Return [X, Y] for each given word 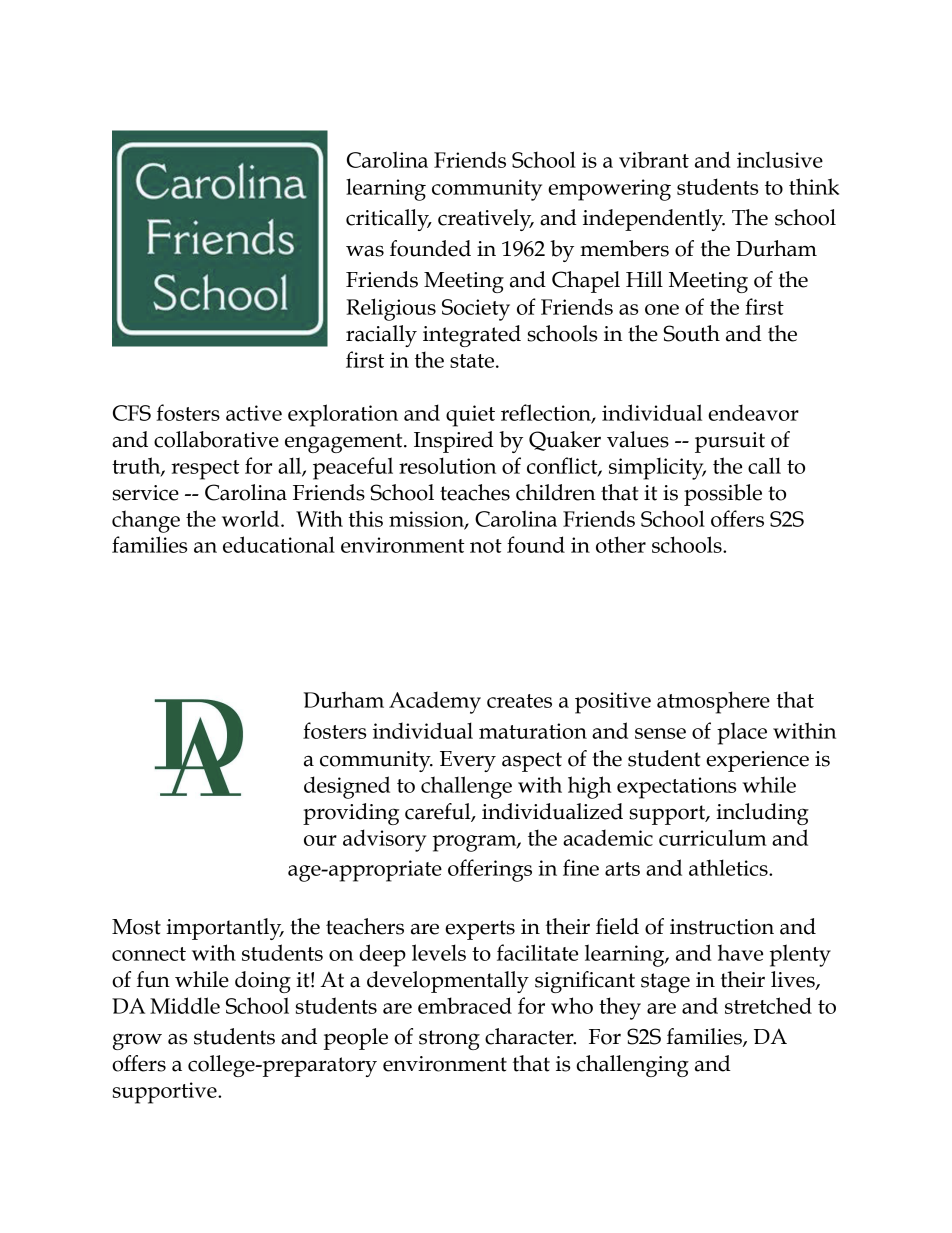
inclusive [780, 160]
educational [279, 544]
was [365, 251]
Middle [185, 1005]
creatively [486, 220]
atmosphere [713, 702]
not [486, 546]
